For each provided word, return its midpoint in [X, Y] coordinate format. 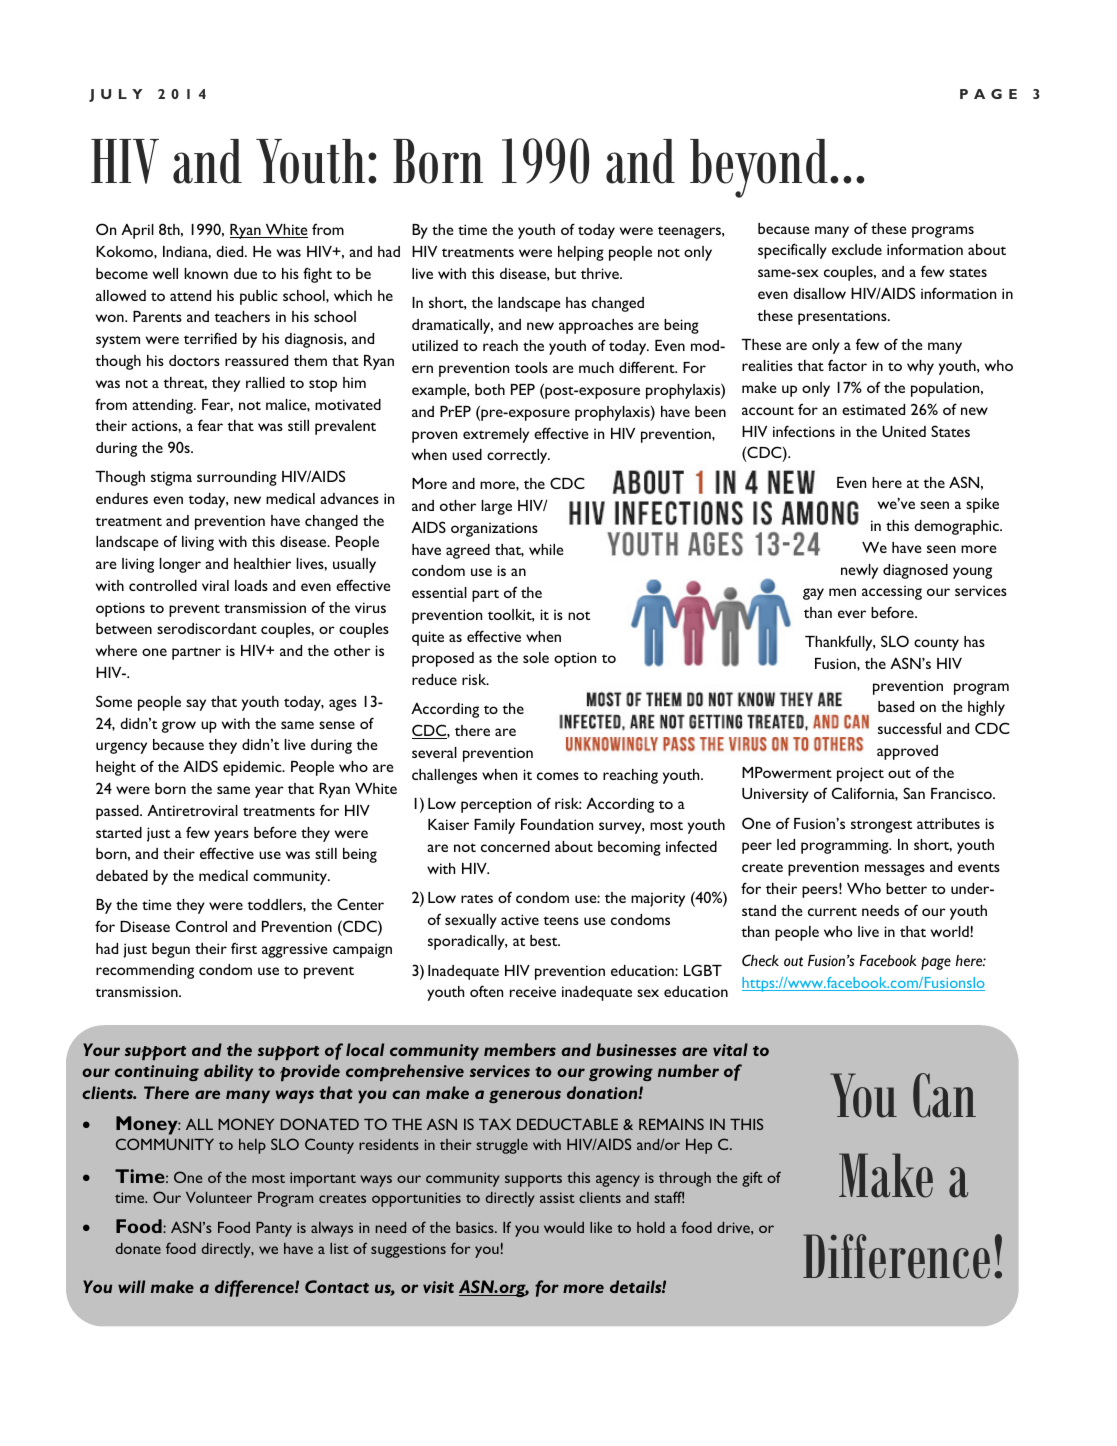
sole [536, 657]
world [950, 931]
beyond [759, 168]
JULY [115, 95]
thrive [601, 273]
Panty [274, 1229]
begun [171, 950]
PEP [523, 389]
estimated [873, 409]
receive [533, 991]
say [196, 705]
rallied [265, 382]
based [896, 706]
